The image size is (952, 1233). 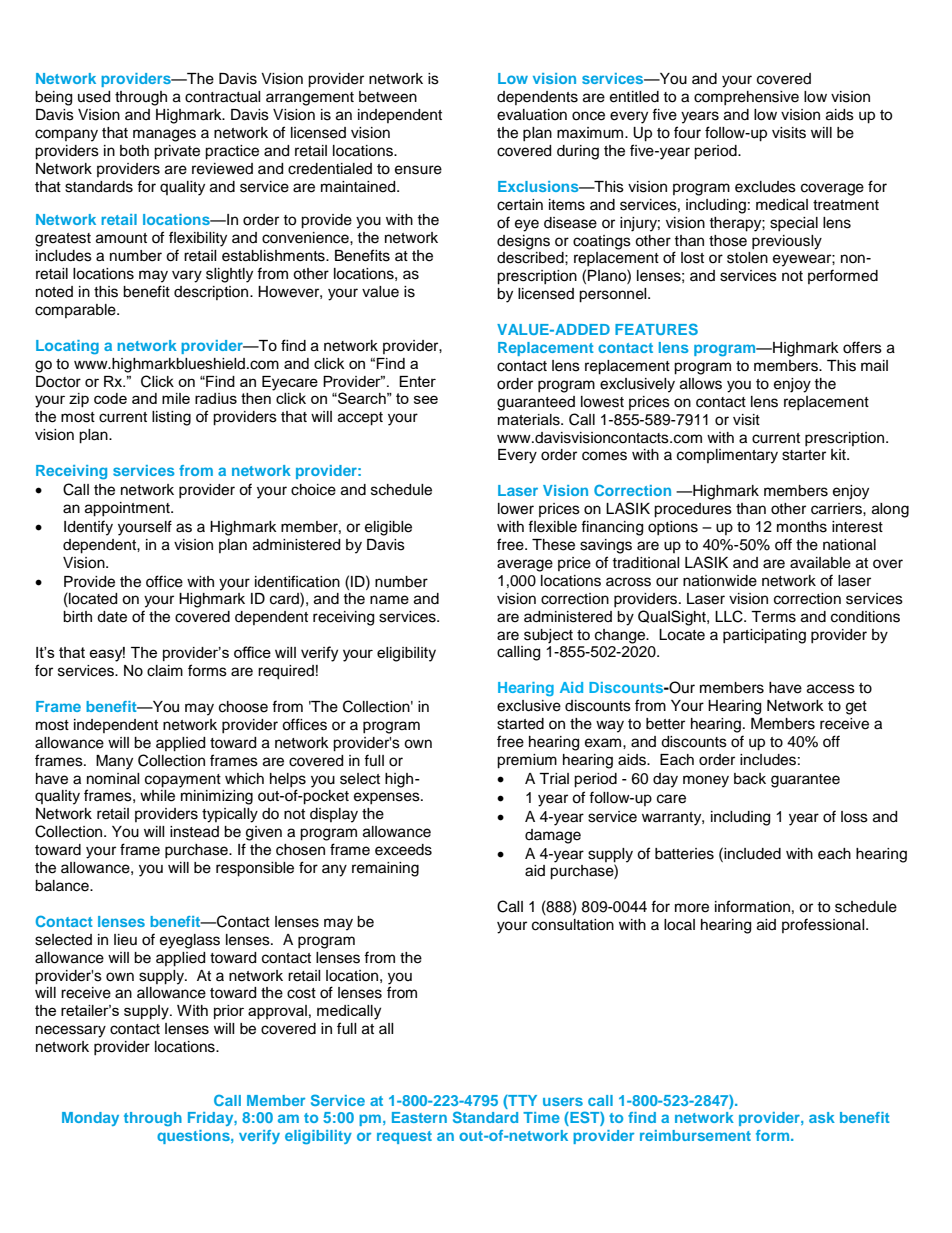 I want to click on starter, so click(x=804, y=455).
